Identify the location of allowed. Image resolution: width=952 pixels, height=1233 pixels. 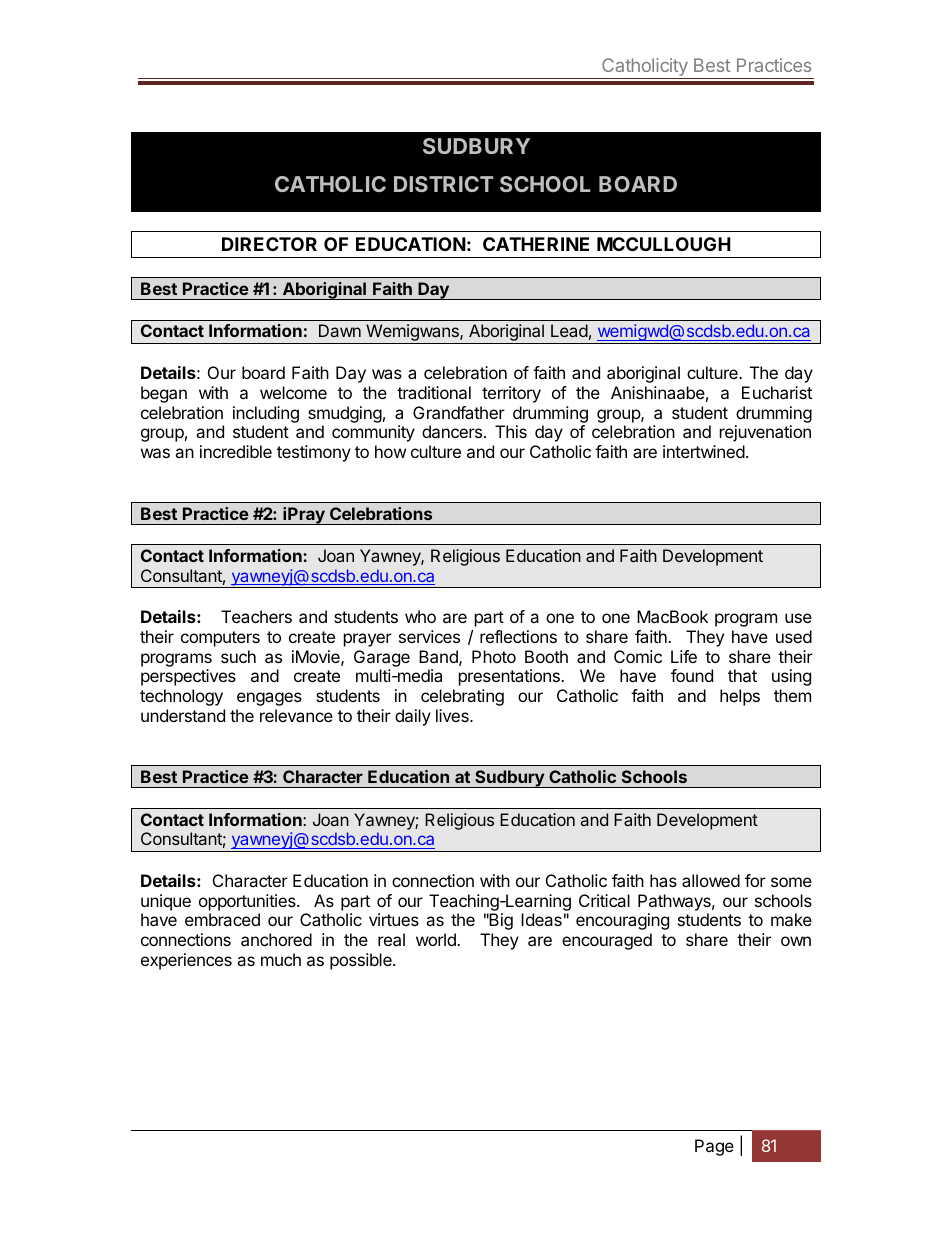
(711, 880).
